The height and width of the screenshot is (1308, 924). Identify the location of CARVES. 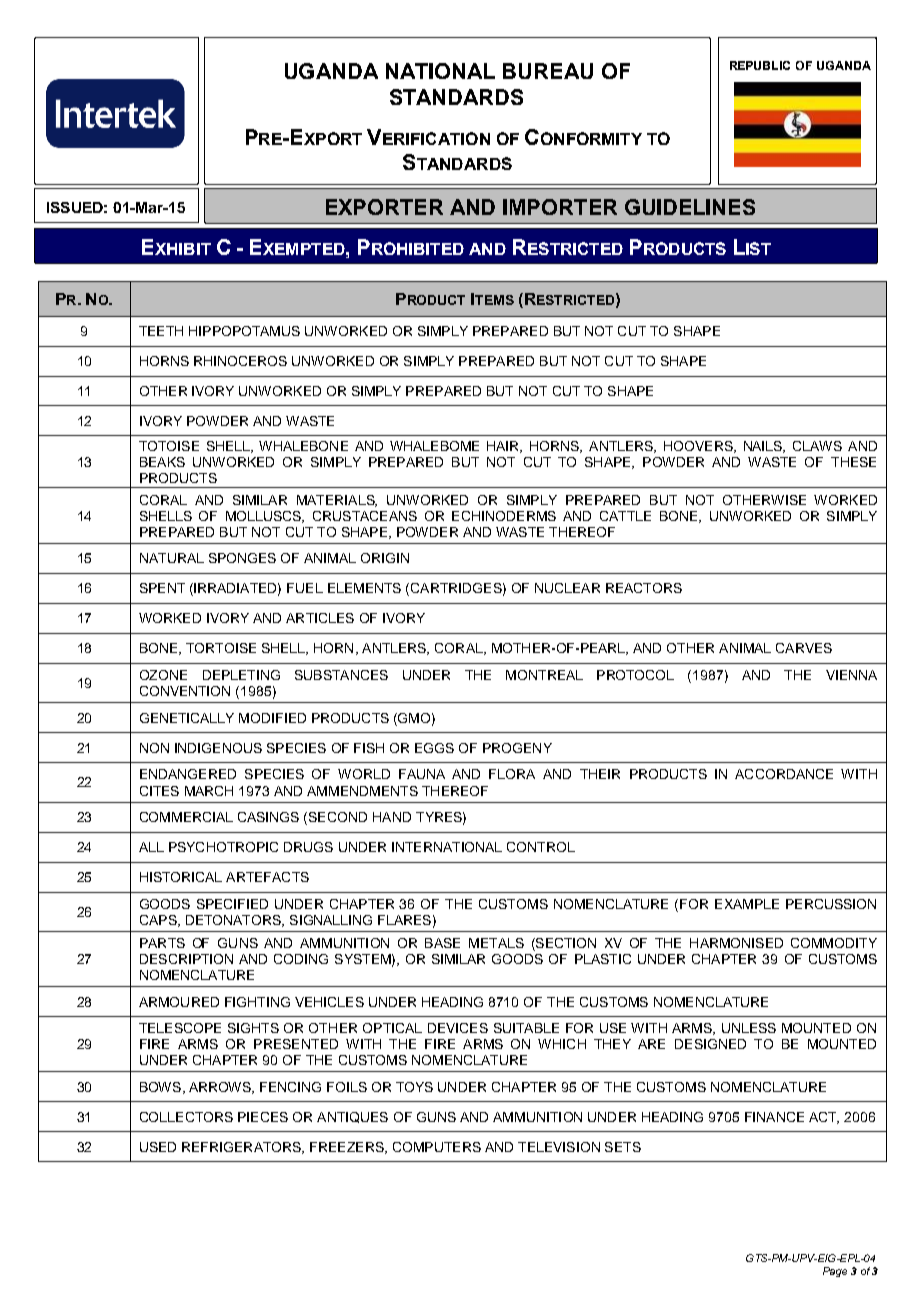
(804, 648).
